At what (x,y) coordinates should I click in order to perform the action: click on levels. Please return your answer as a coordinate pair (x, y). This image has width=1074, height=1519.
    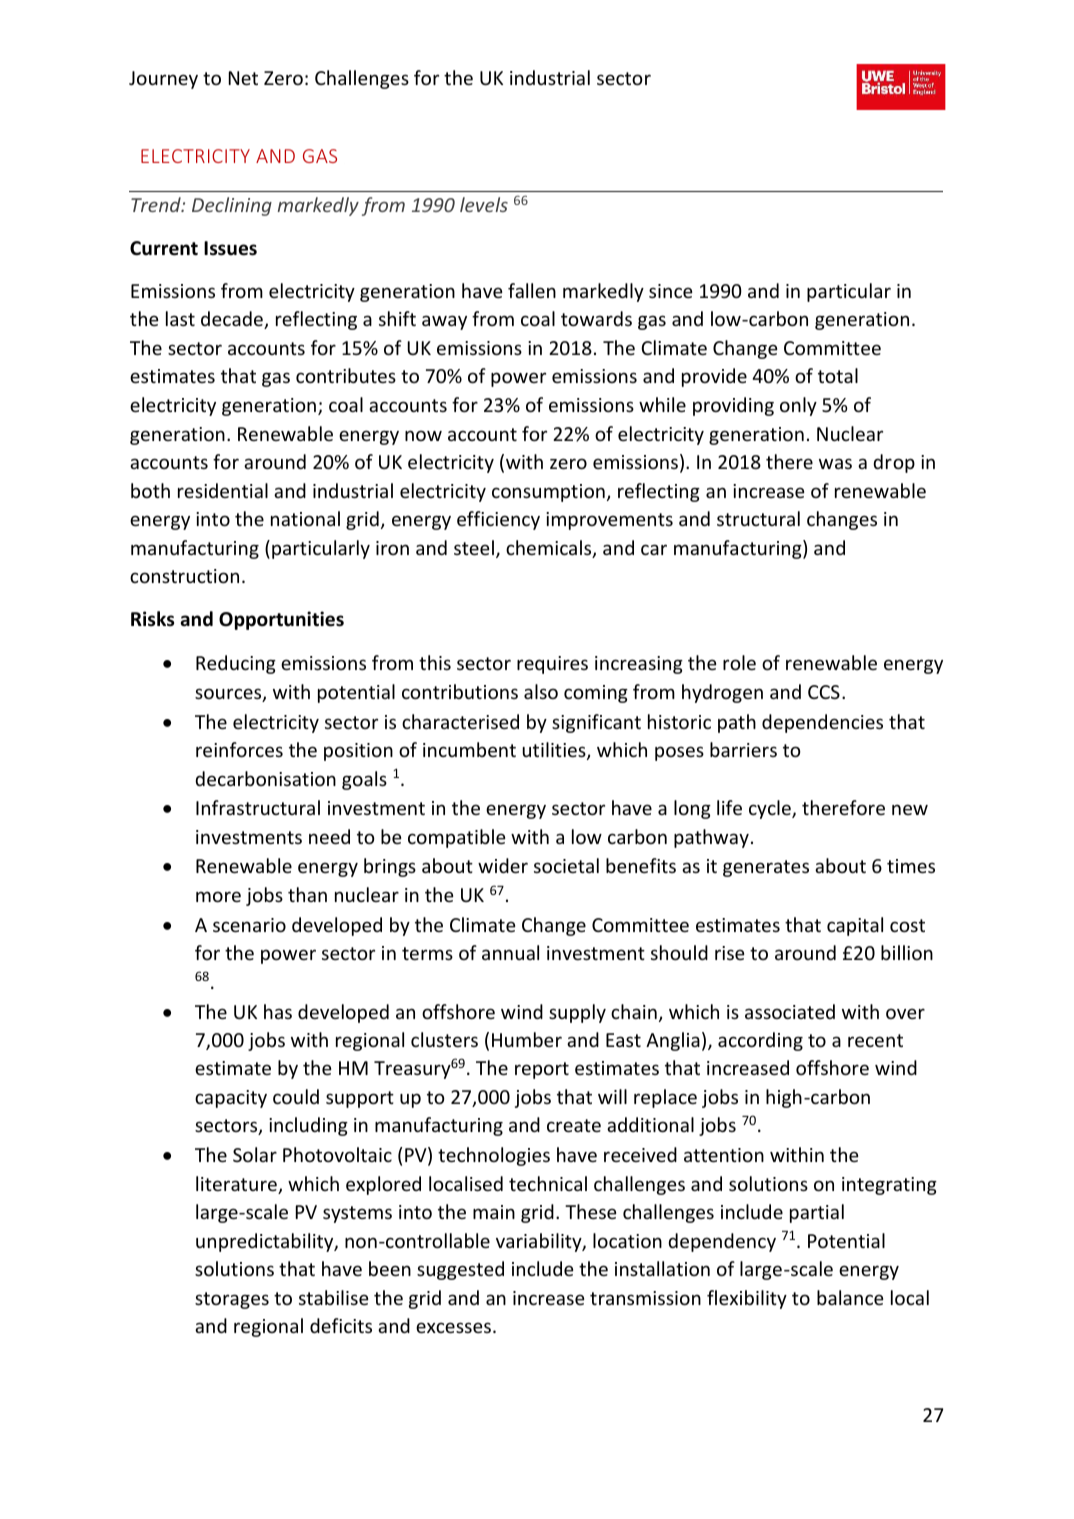
    Looking at the image, I should click on (484, 204).
